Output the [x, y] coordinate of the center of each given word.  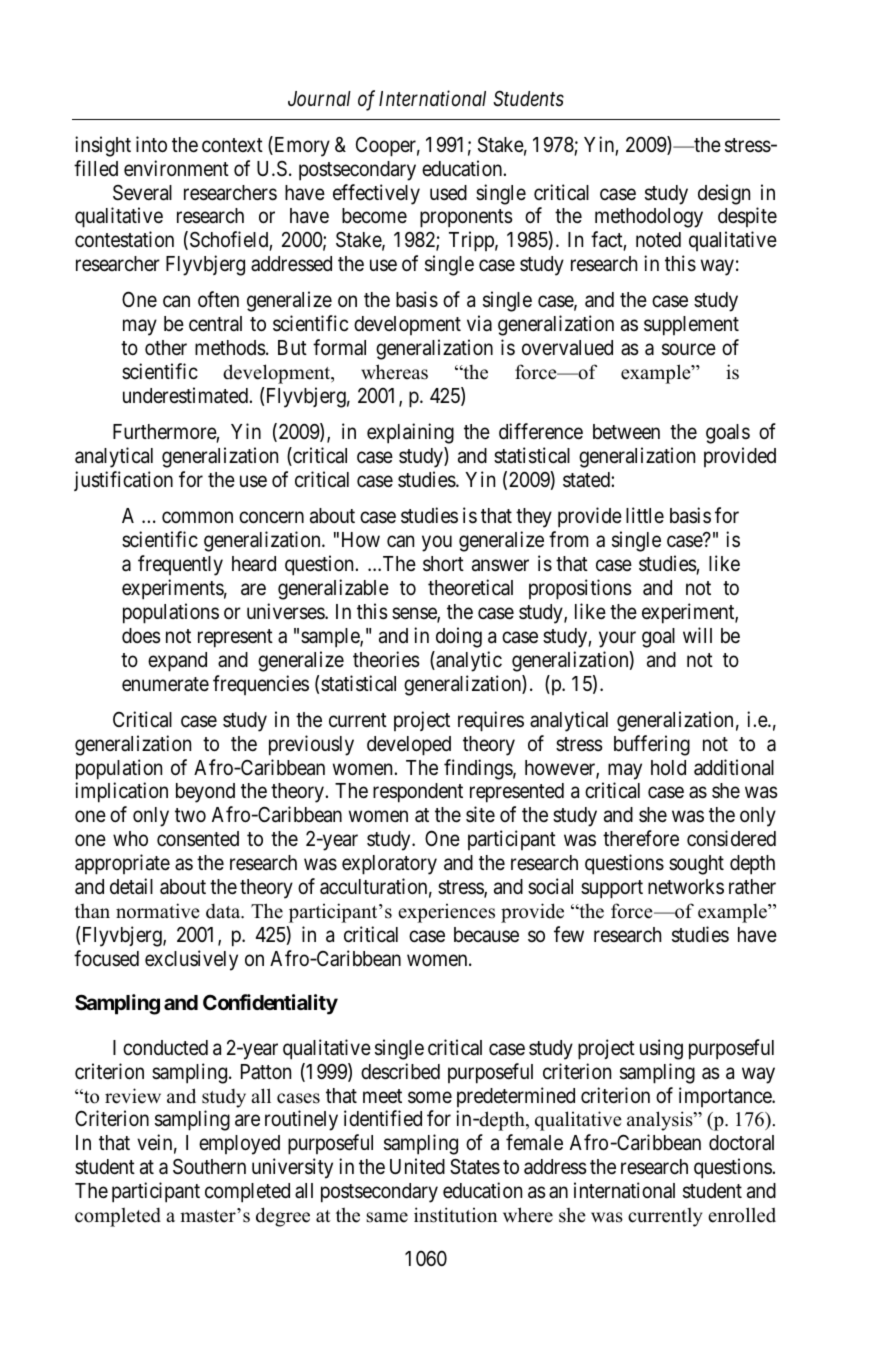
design [724, 194]
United [417, 1166]
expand [177, 662]
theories [386, 659]
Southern [209, 1167]
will [697, 635]
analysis [661, 1121]
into [151, 144]
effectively [376, 194]
